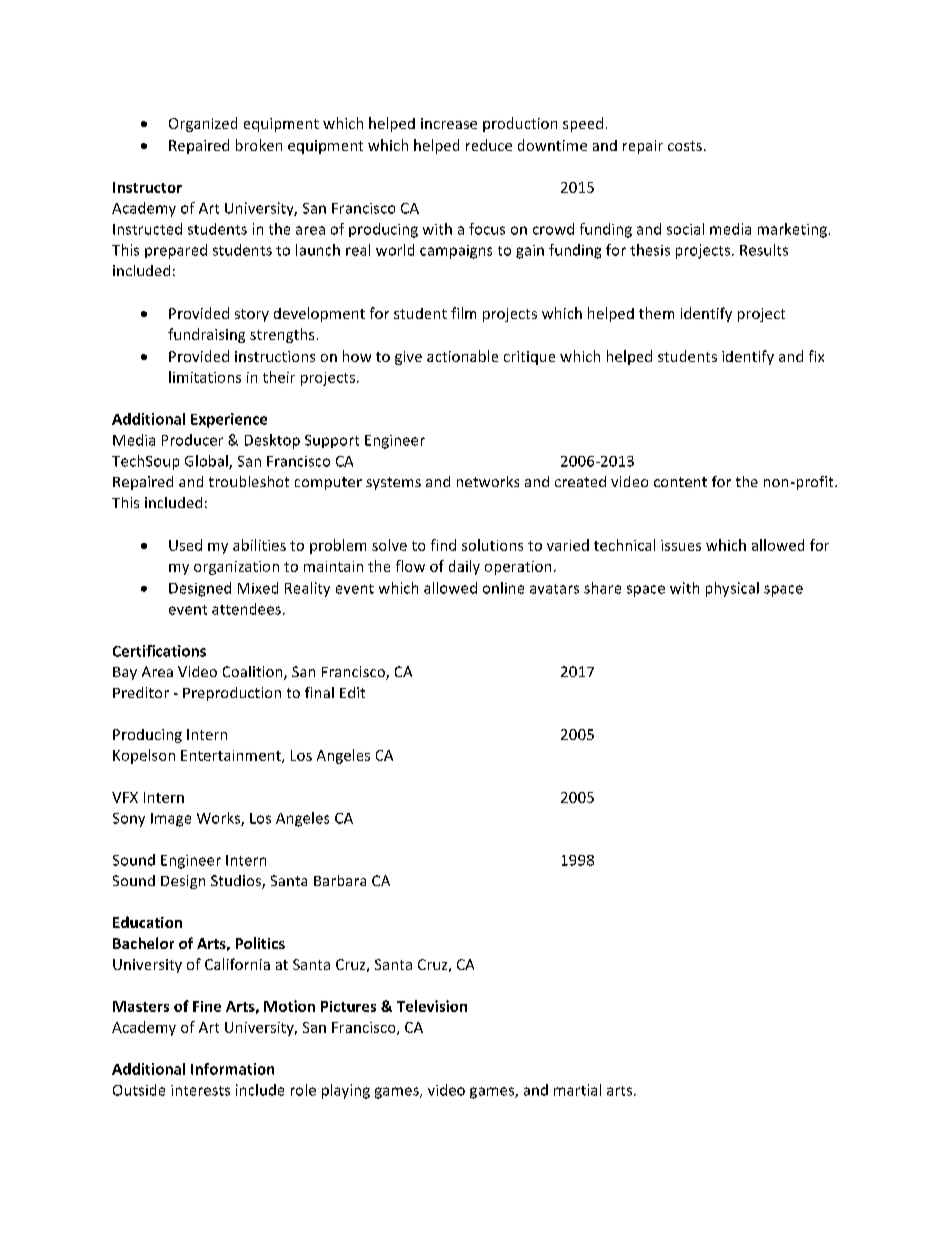 This screenshot has height=1233, width=952. Describe the element at coordinates (685, 146) in the screenshot. I see `costs` at that location.
